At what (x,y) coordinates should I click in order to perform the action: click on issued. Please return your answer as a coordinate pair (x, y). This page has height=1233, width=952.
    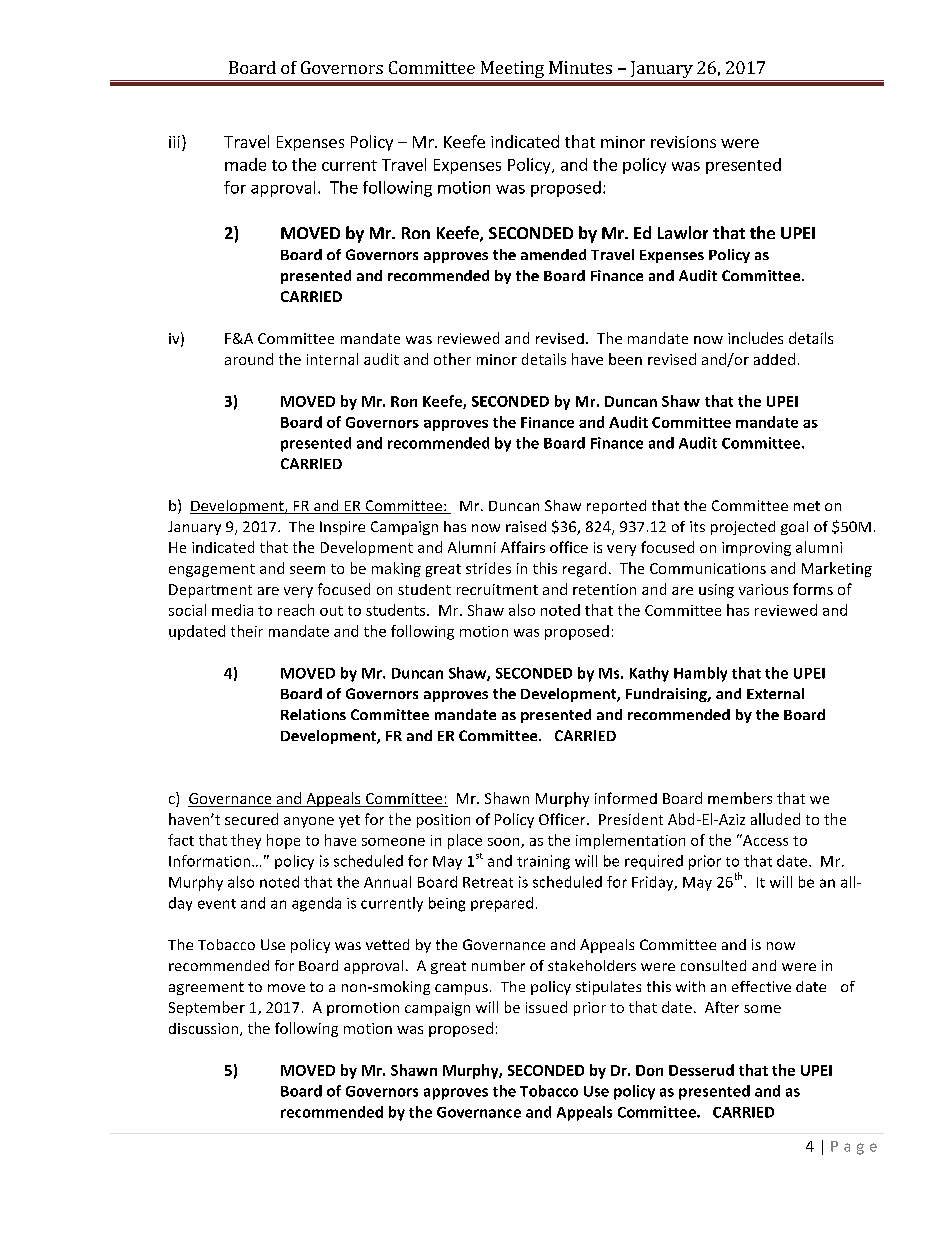
    Looking at the image, I should click on (546, 1007).
